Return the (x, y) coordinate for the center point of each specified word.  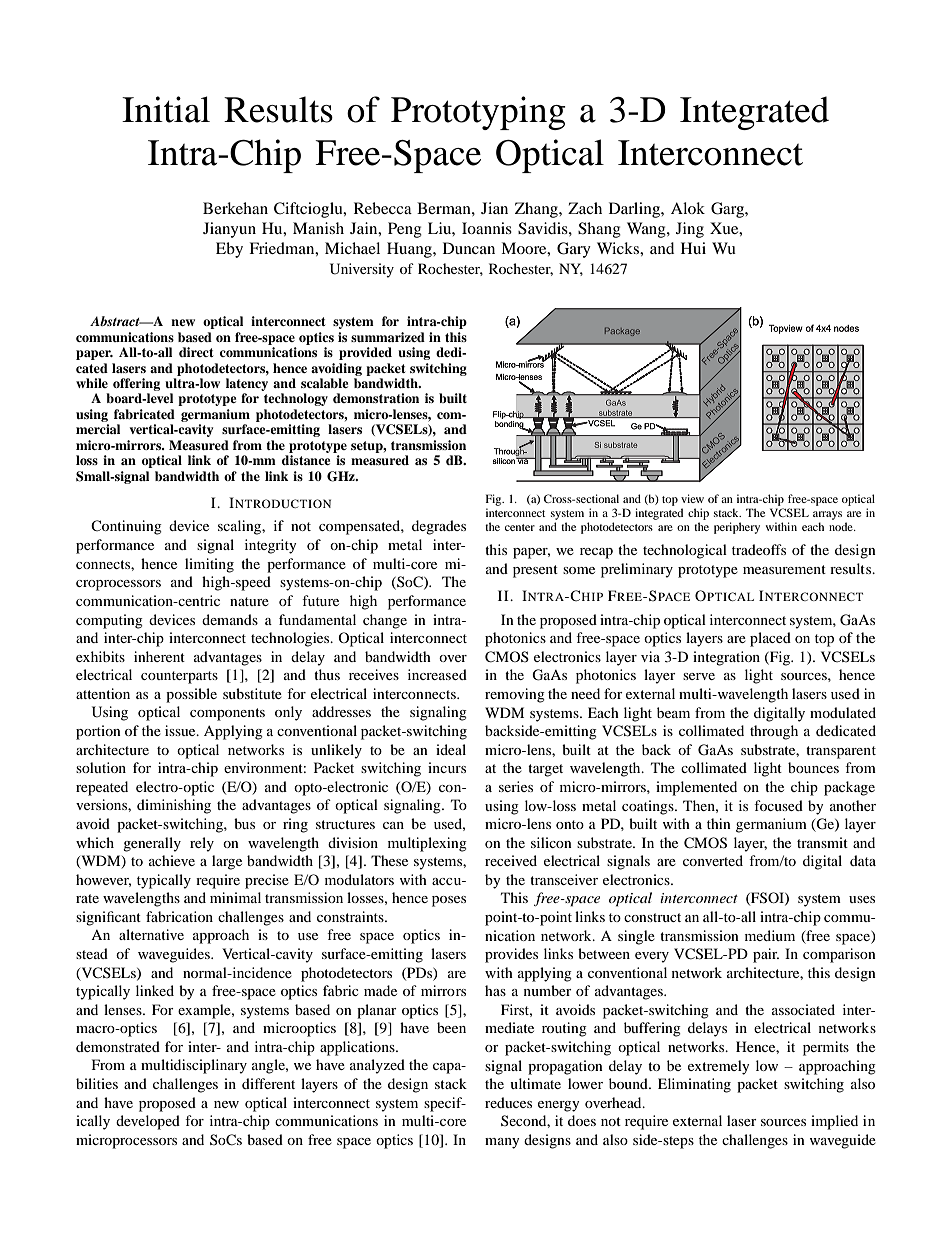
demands (230, 619)
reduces (508, 1102)
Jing (690, 230)
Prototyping (478, 113)
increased (437, 674)
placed (770, 639)
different (268, 1083)
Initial (166, 109)
